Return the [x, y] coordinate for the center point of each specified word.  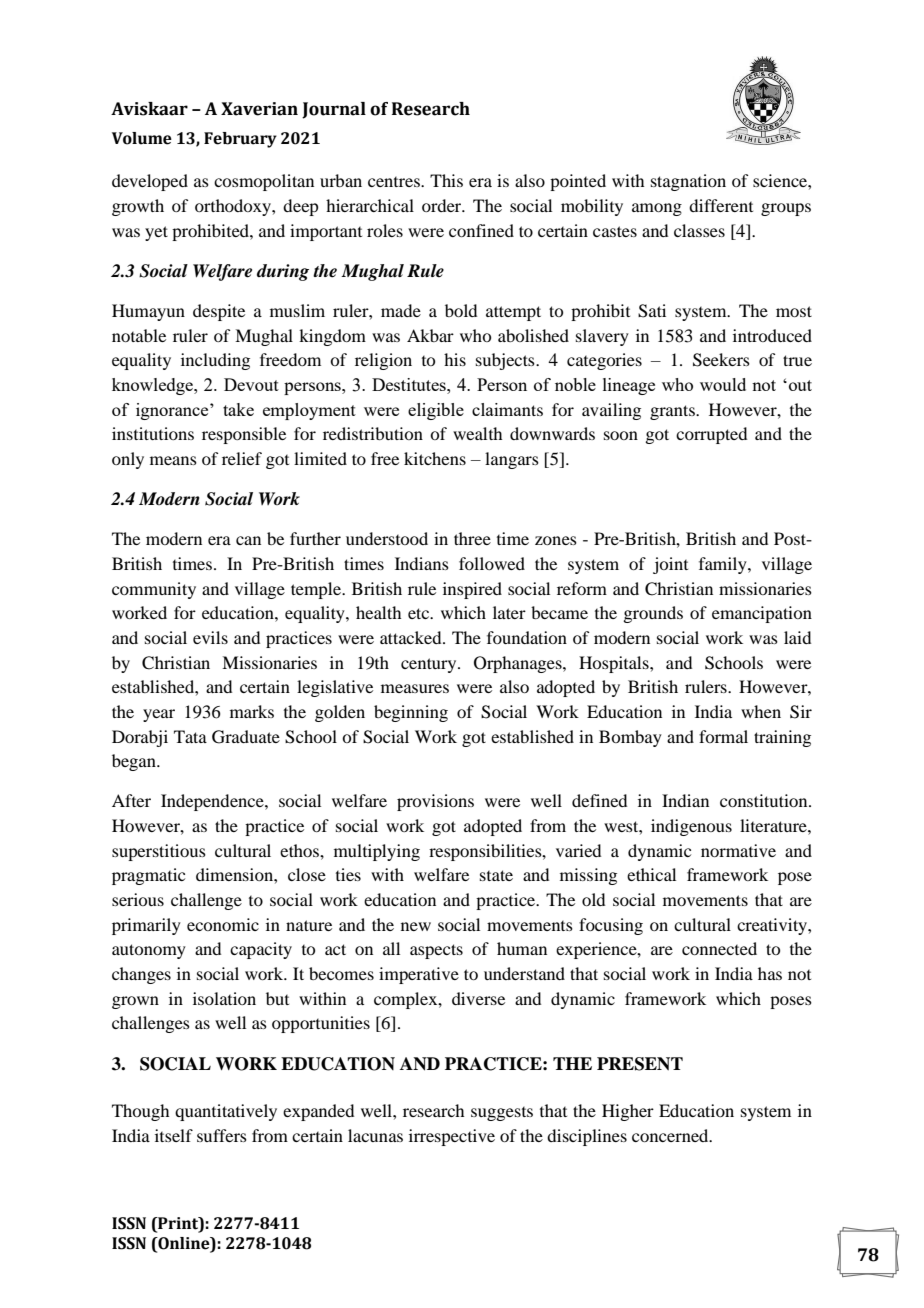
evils [210, 637]
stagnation [688, 182]
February [240, 140]
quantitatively [226, 1112]
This [446, 180]
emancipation [762, 614]
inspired [472, 590]
